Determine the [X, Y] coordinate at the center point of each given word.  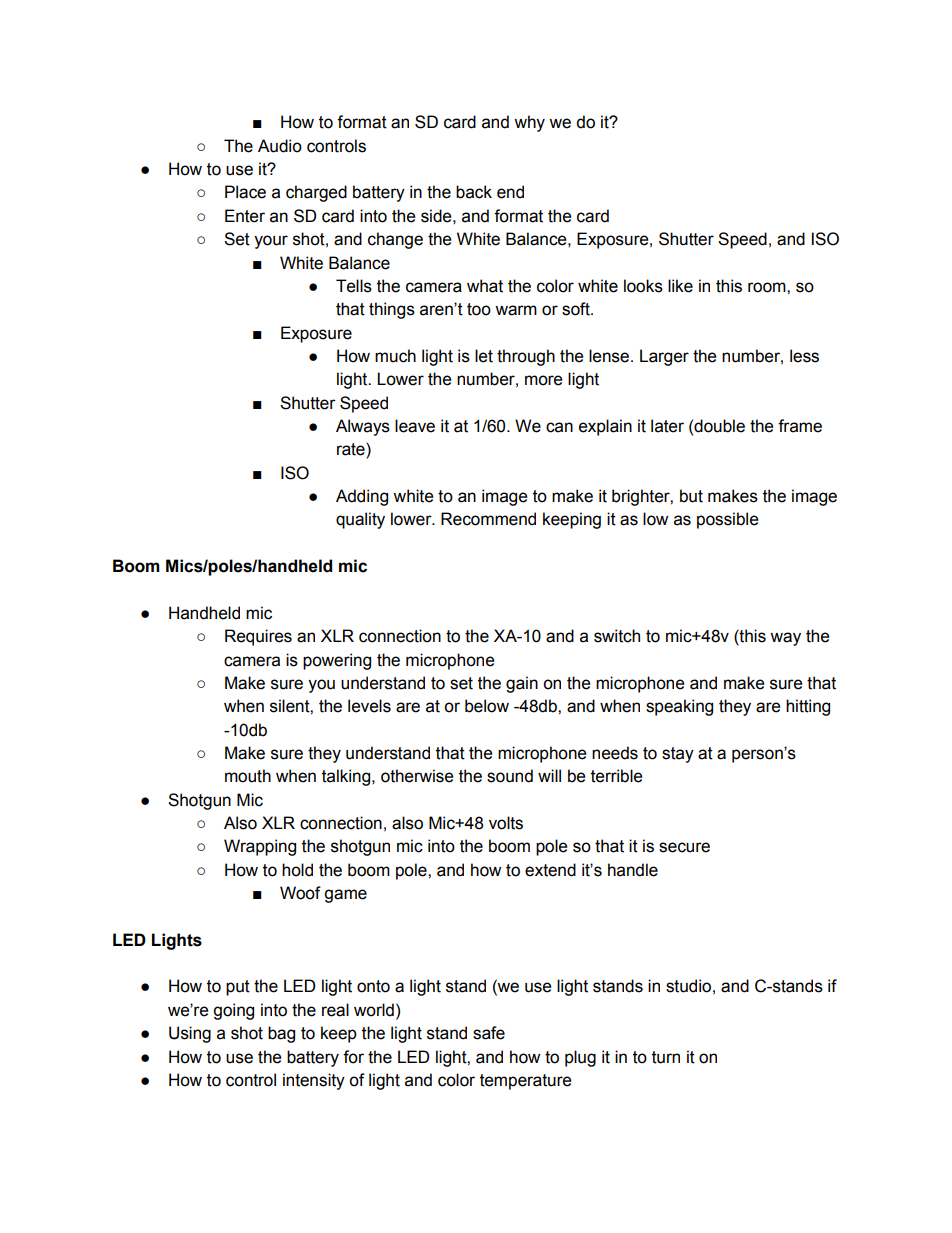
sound [510, 776]
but [691, 496]
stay [678, 755]
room [768, 287]
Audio [280, 146]
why [529, 123]
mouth [248, 776]
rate [352, 450]
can [559, 427]
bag [281, 1034]
